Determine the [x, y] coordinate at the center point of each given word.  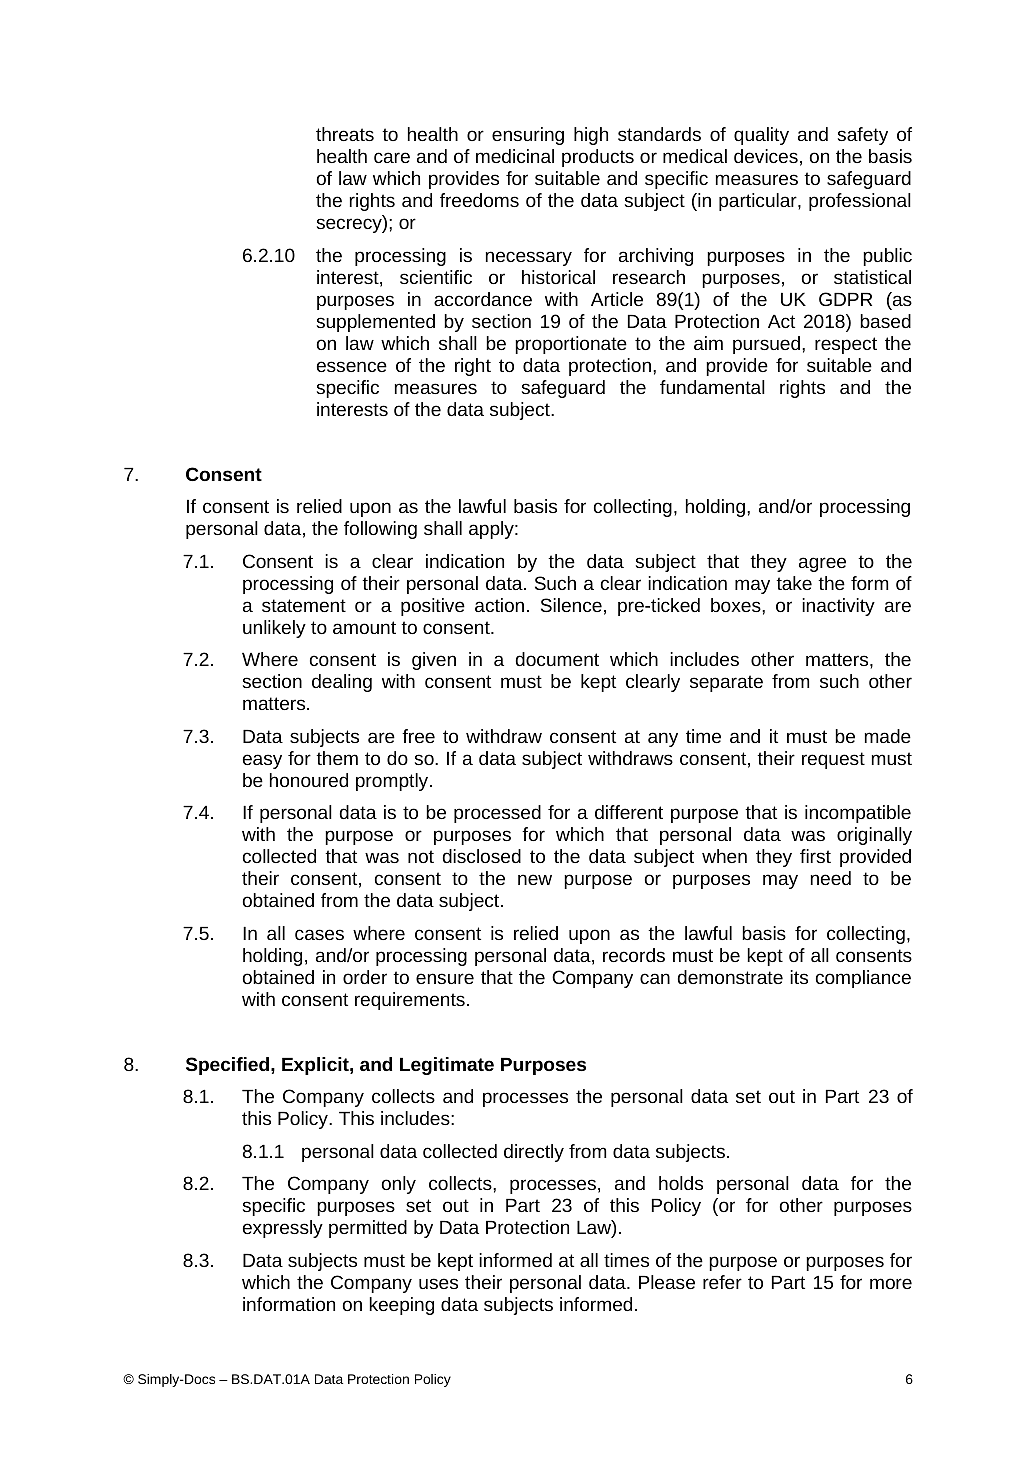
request [833, 760]
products [598, 158]
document [557, 659]
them [337, 758]
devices [766, 156]
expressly [283, 1229]
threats [345, 134]
